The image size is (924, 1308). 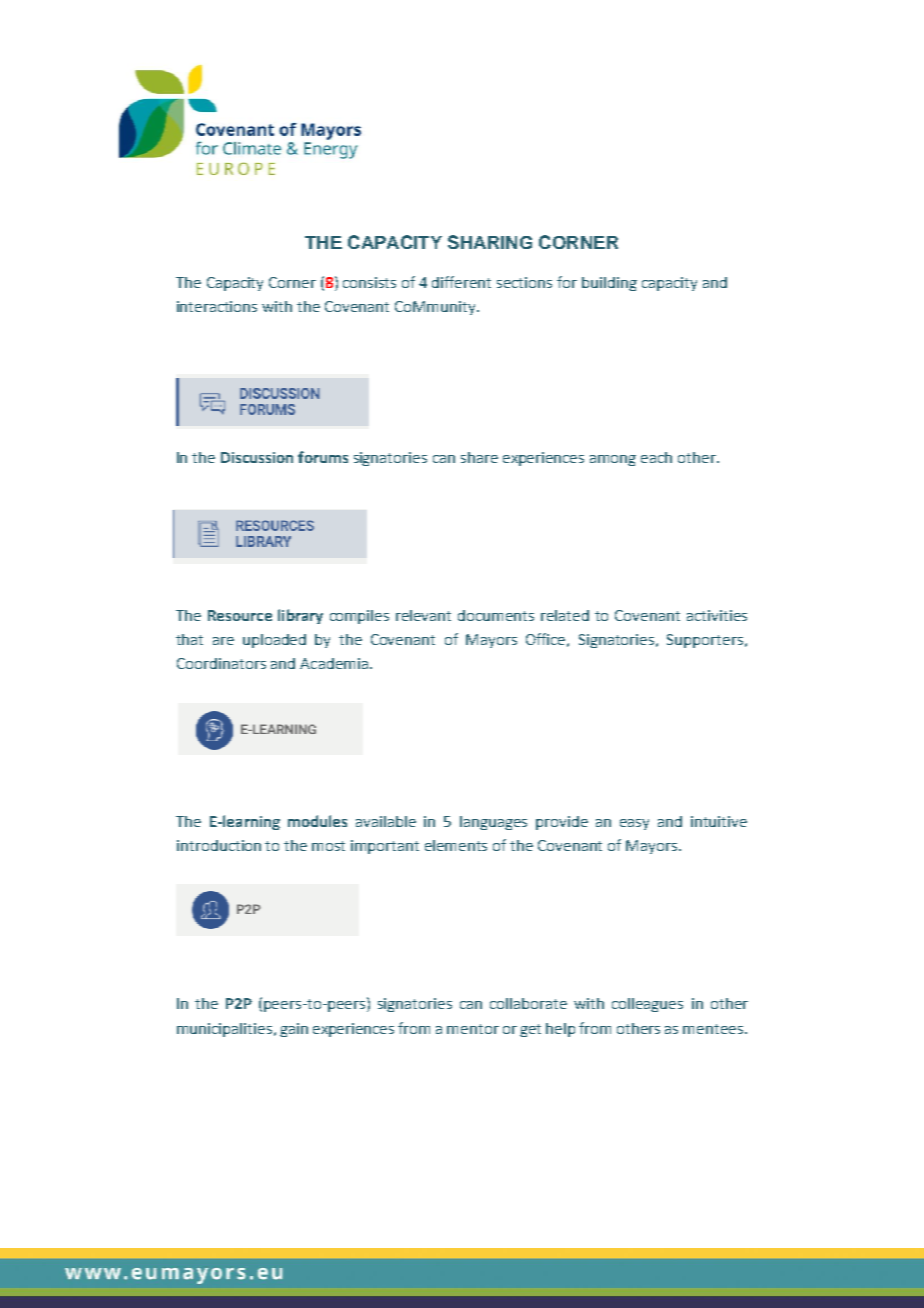 What do you see at coordinates (609, 284) in the image?
I see `building` at bounding box center [609, 284].
